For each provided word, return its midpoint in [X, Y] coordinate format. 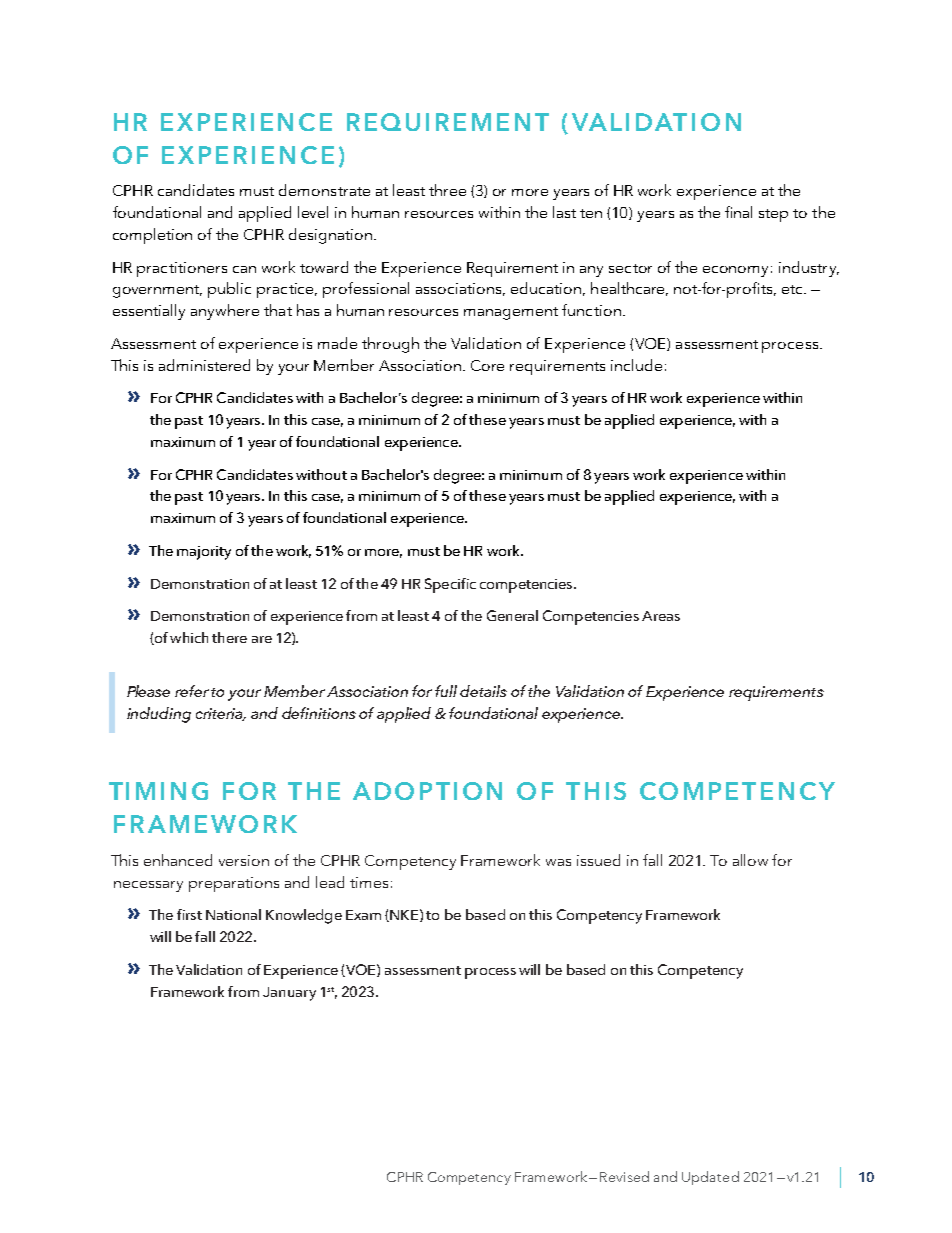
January [289, 994]
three [447, 190]
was [558, 862]
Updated [710, 1178]
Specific [450, 585]
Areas [661, 616]
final [738, 212]
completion [152, 236]
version [244, 860]
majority [204, 553]
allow [750, 860]
